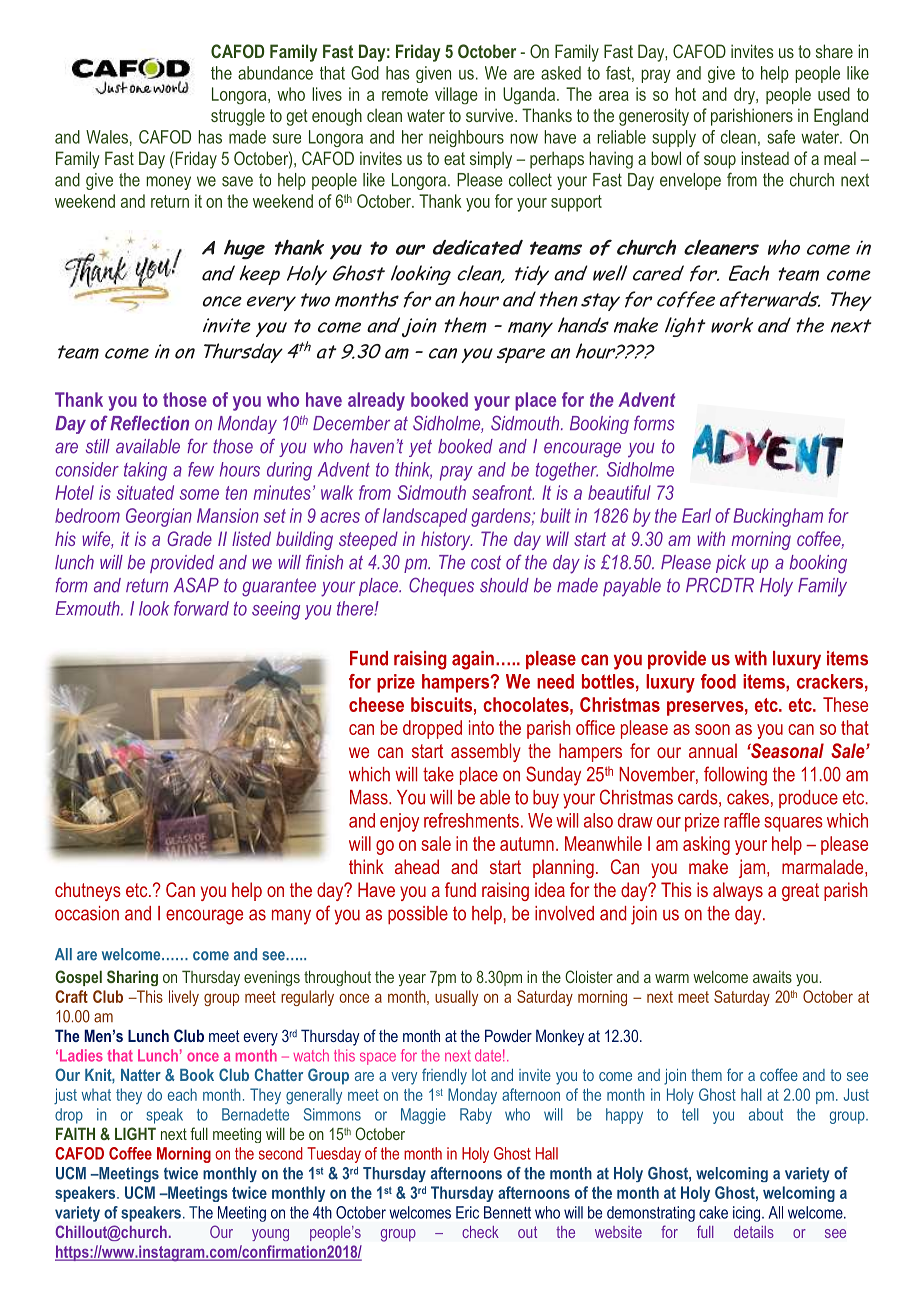  Describe the element at coordinates (456, 95) in the image. I see `village` at that location.
